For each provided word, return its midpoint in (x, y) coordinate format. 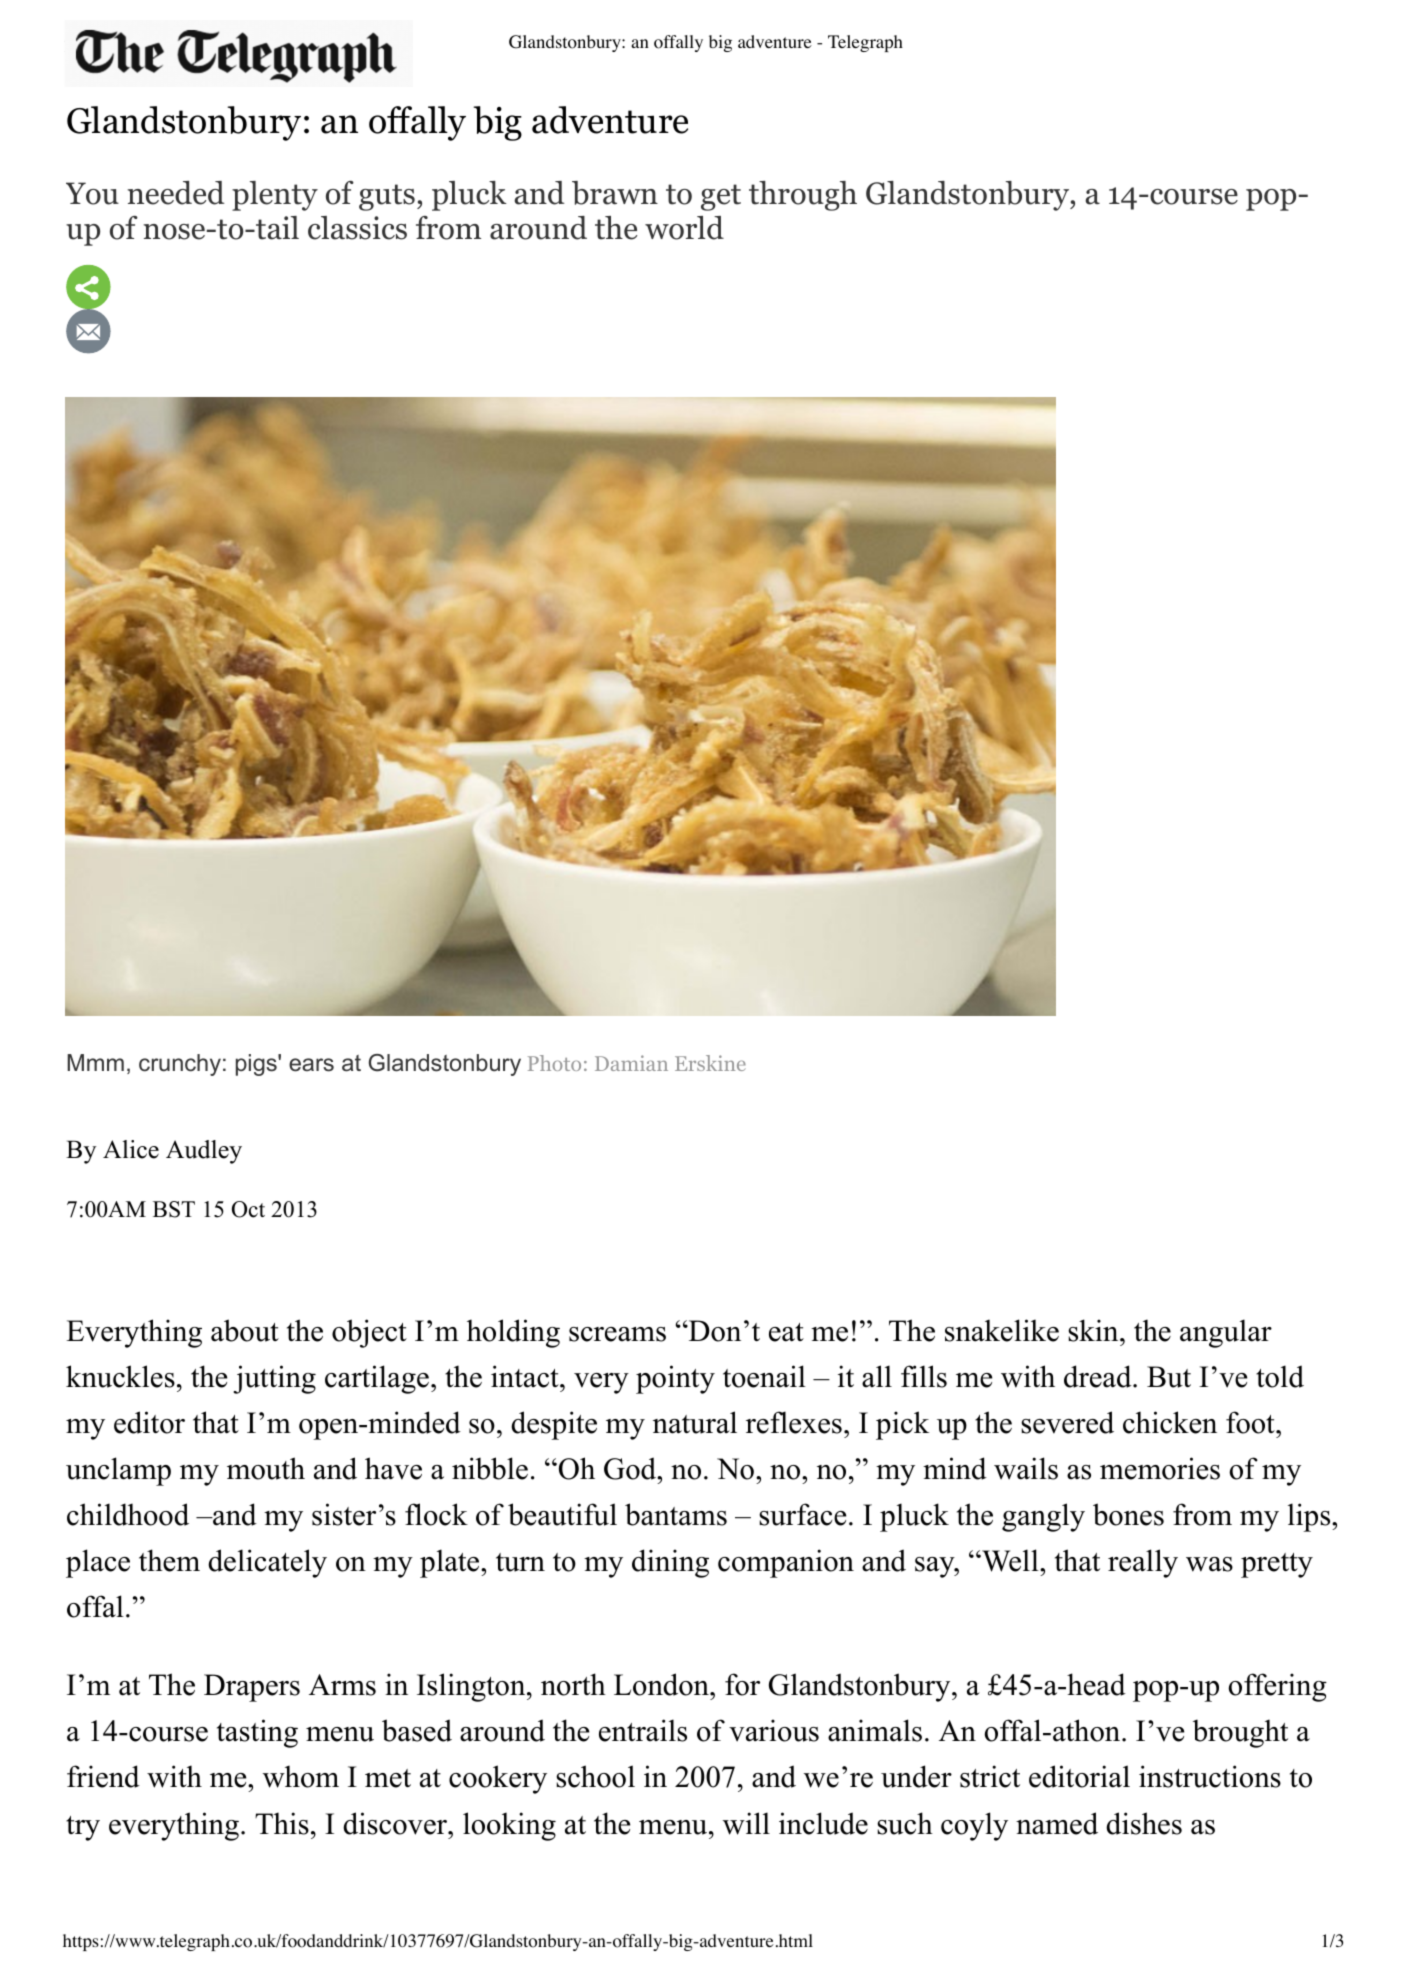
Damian (631, 1063)
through (803, 196)
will (746, 1823)
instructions (1210, 1776)
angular (1226, 1333)
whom (301, 1776)
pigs (257, 1065)
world (684, 228)
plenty (275, 196)
